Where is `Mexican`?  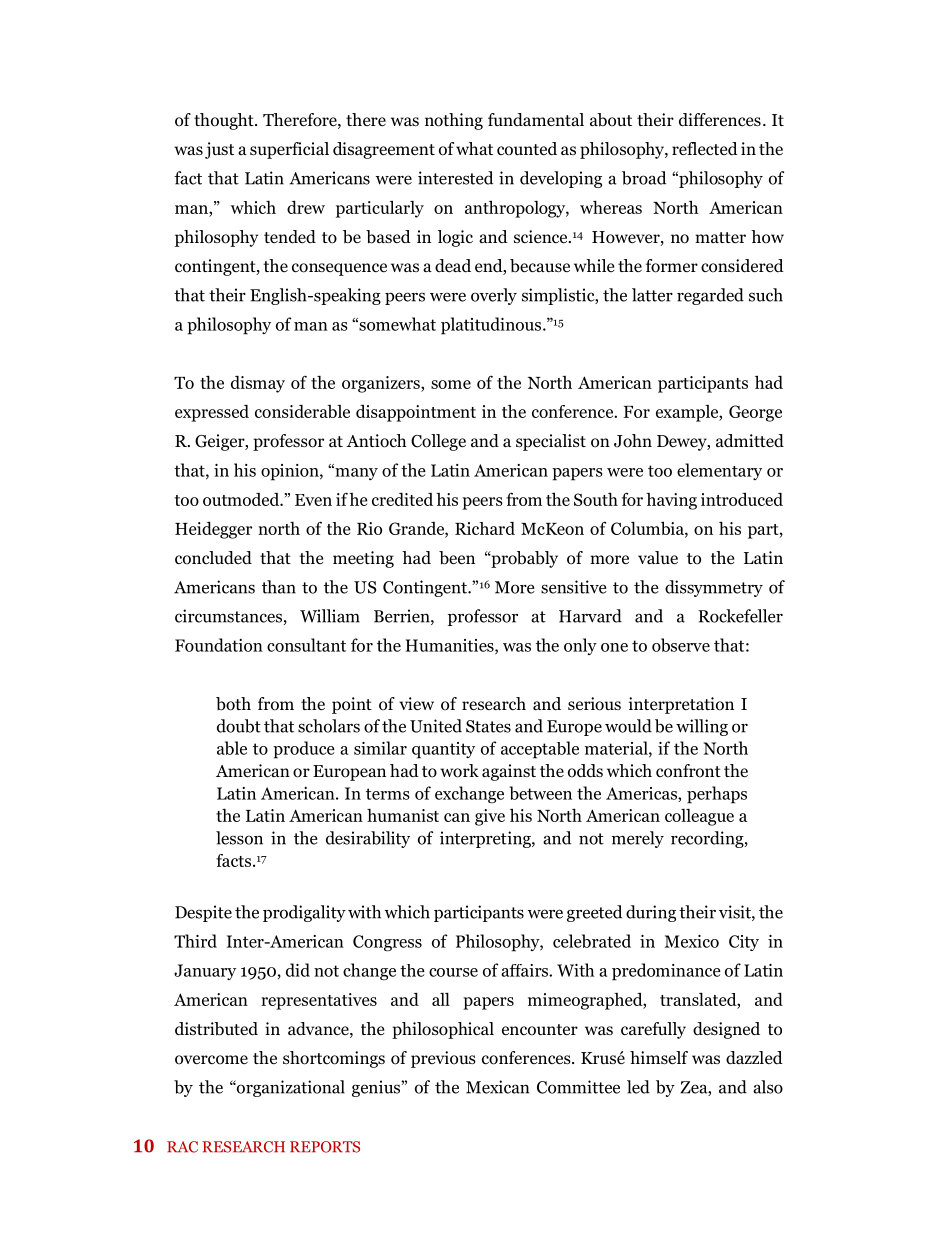 Mexican is located at coordinates (497, 1087).
